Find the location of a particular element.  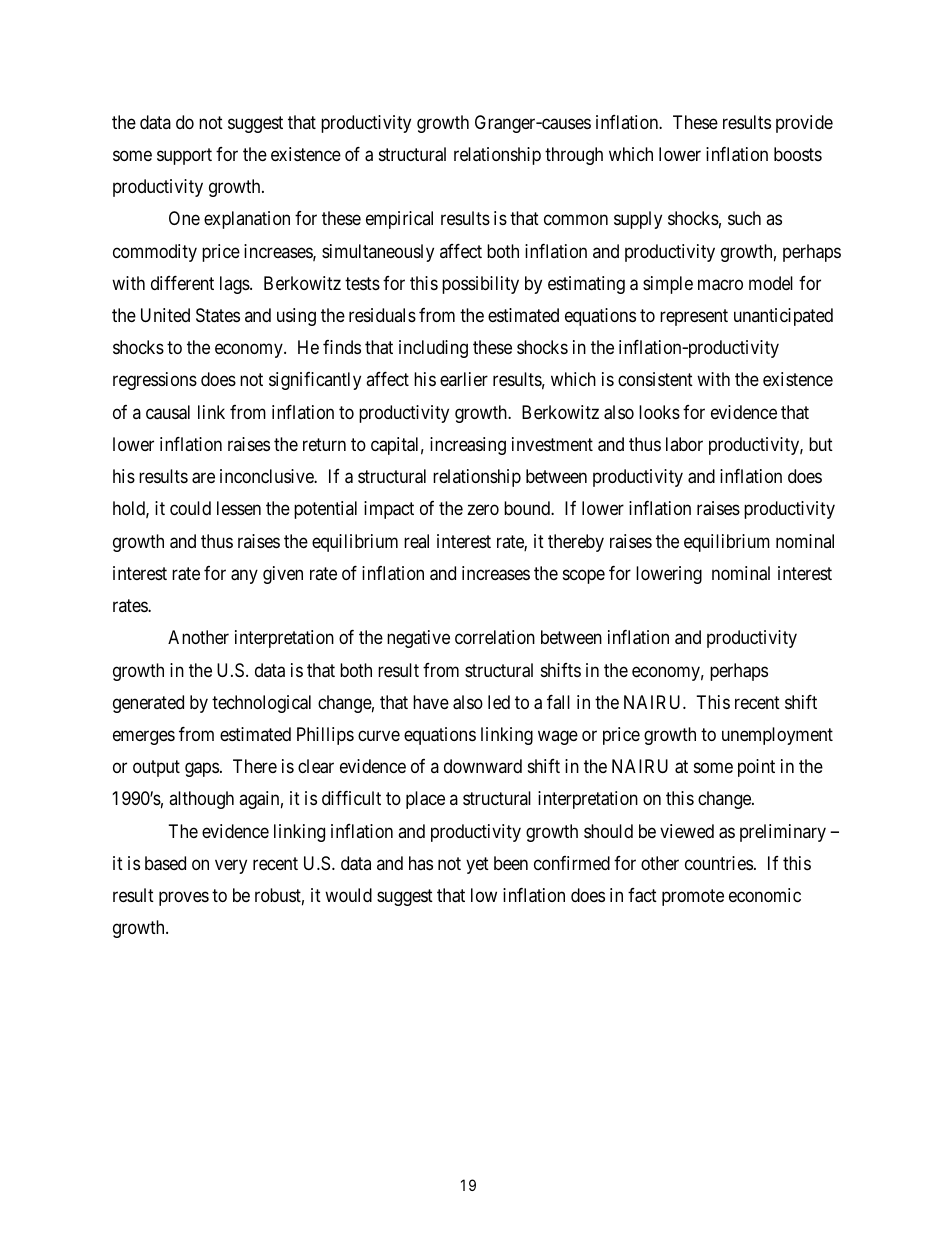

lessen is located at coordinates (239, 508).
